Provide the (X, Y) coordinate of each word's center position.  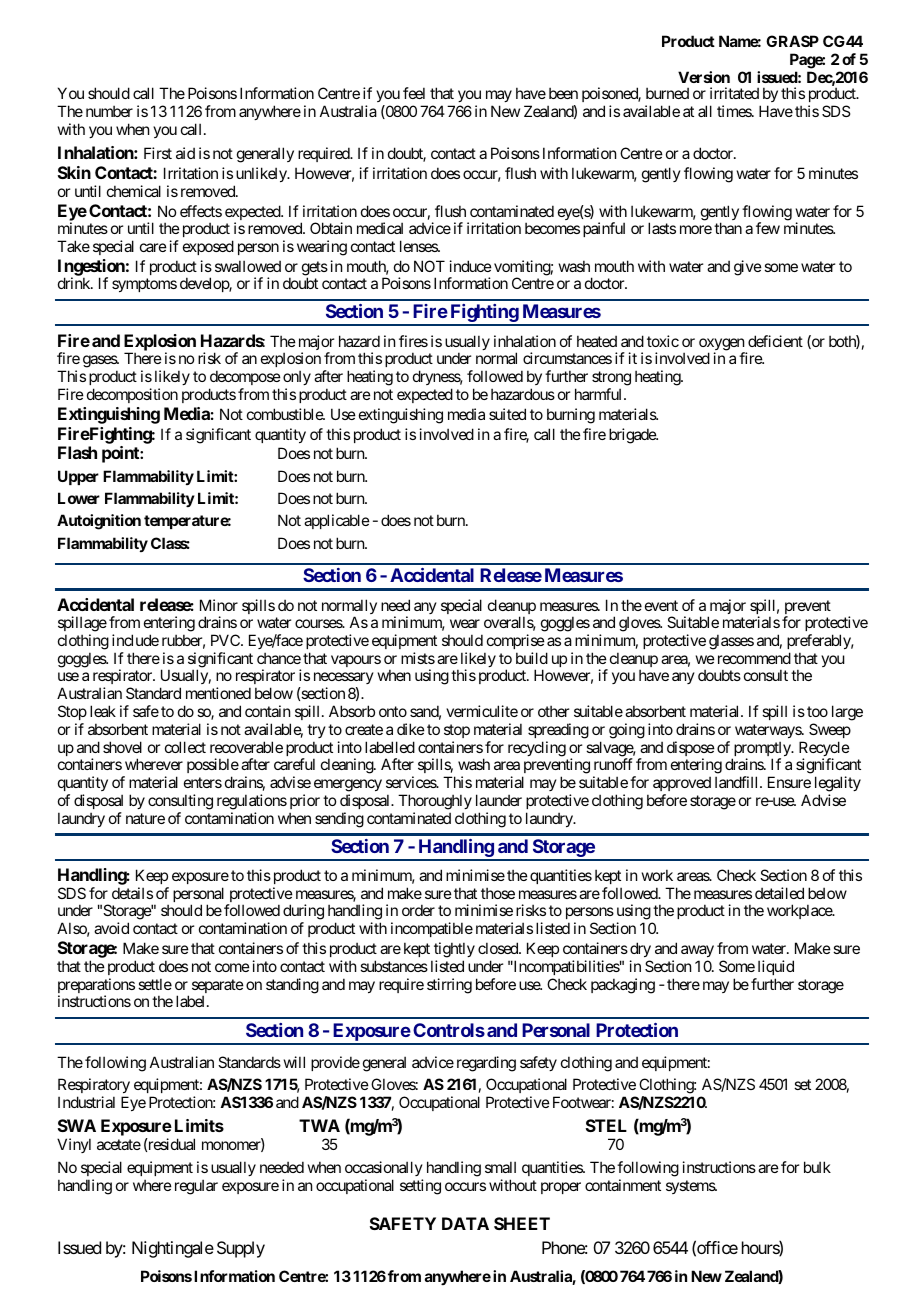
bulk (817, 1167)
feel (414, 93)
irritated (734, 93)
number (109, 111)
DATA (465, 1223)
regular (196, 1187)
